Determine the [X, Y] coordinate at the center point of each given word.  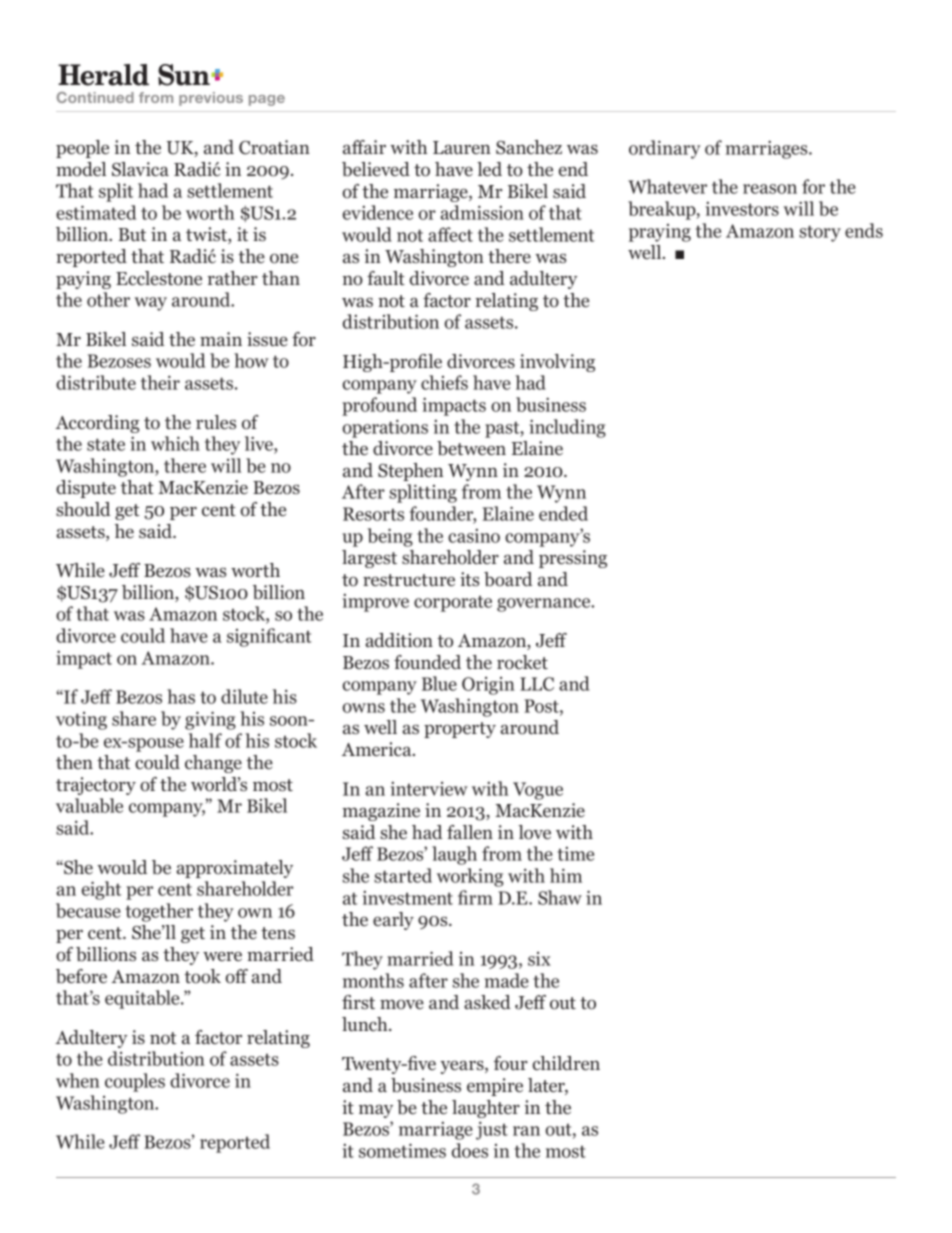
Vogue [538, 791]
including [567, 428]
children [566, 1063]
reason [770, 189]
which [175, 443]
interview [429, 789]
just [492, 1130]
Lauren [462, 147]
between [471, 448]
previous [211, 99]
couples [135, 1082]
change [213, 764]
